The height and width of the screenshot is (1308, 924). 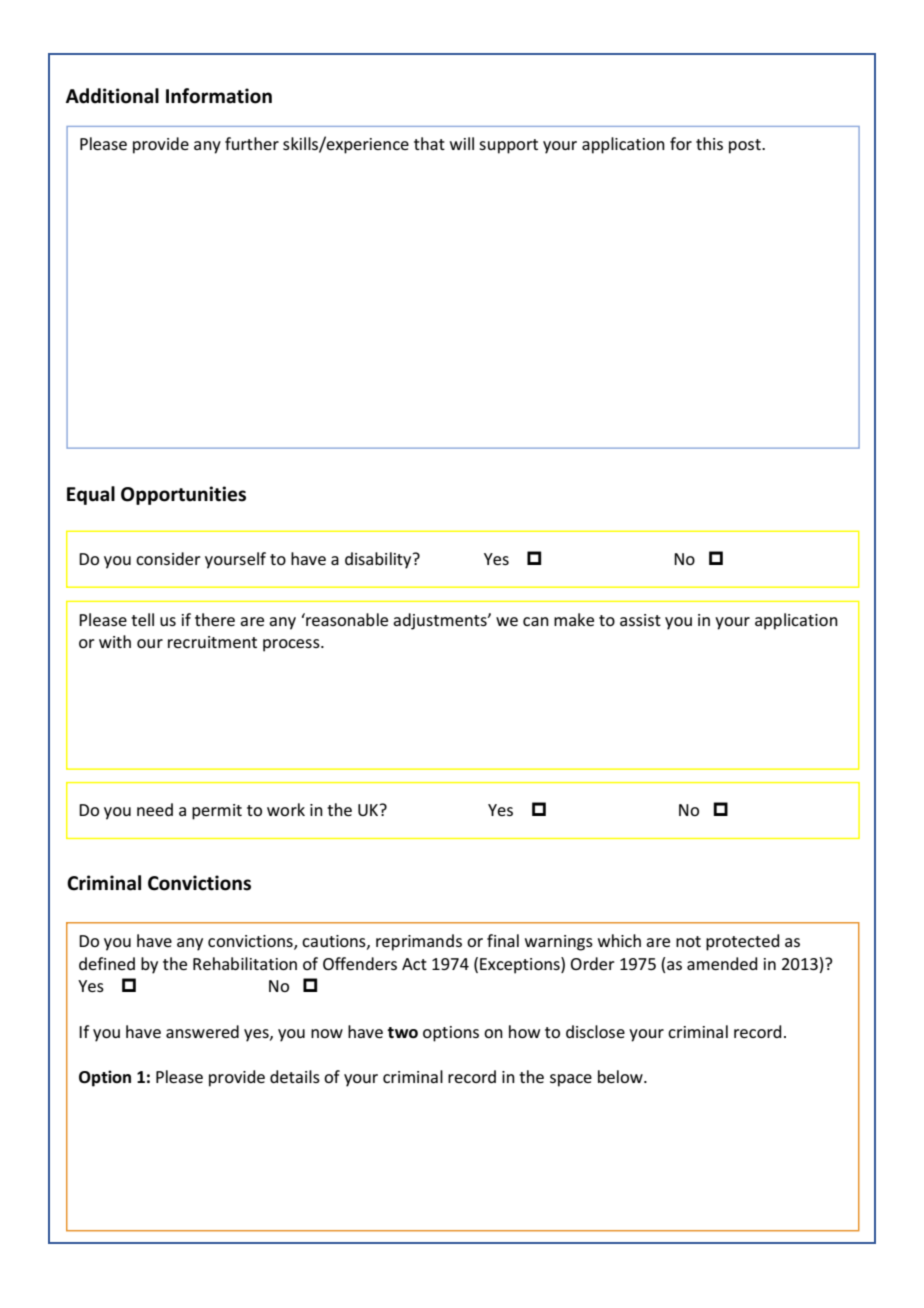 What do you see at coordinates (709, 143) in the screenshot?
I see `this` at bounding box center [709, 143].
